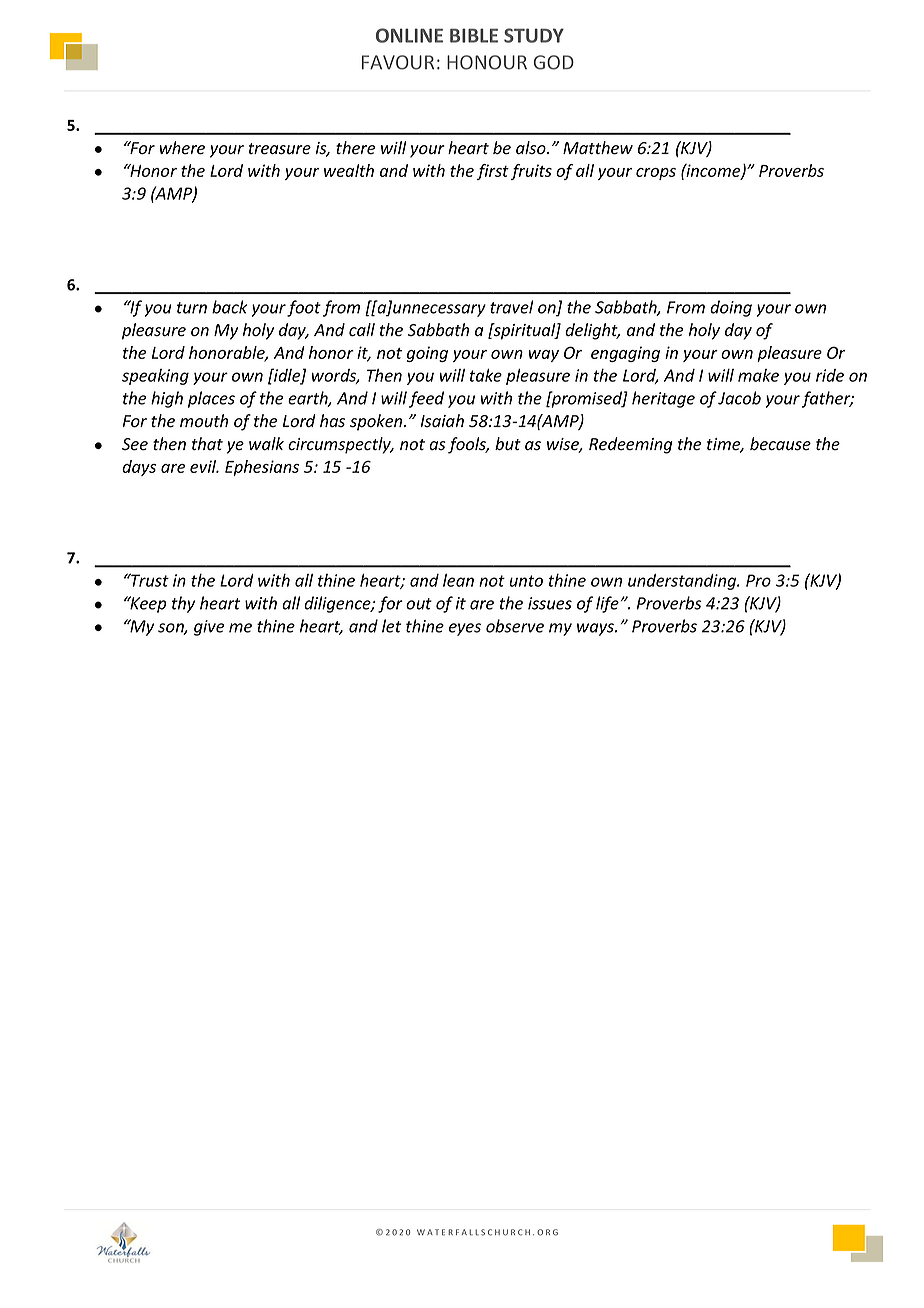  Describe the element at coordinates (731, 308) in the screenshot. I see `doing` at that location.
